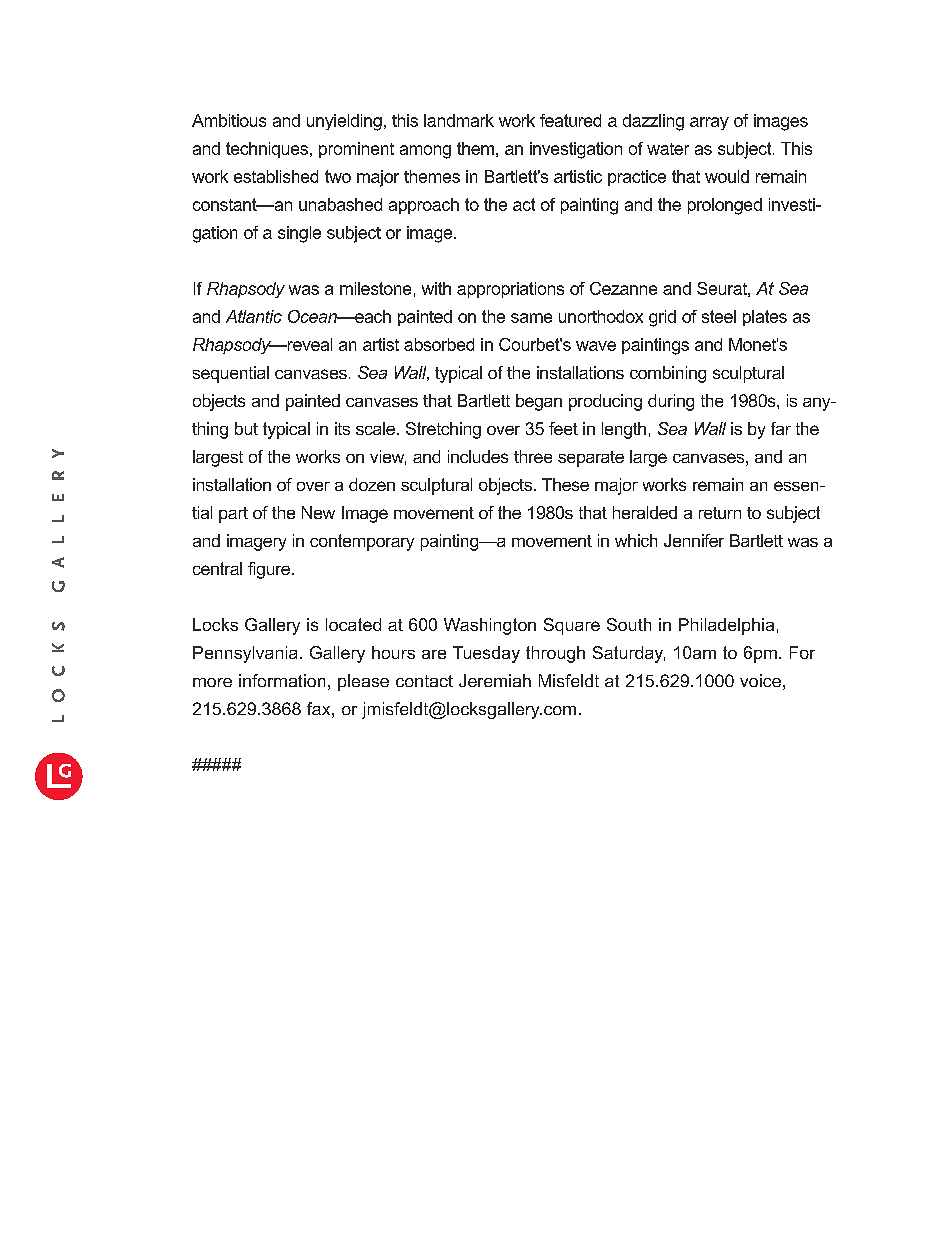 Image resolution: width=952 pixels, height=1233 pixels. Describe the element at coordinates (267, 150) in the document. I see `techniques` at that location.
